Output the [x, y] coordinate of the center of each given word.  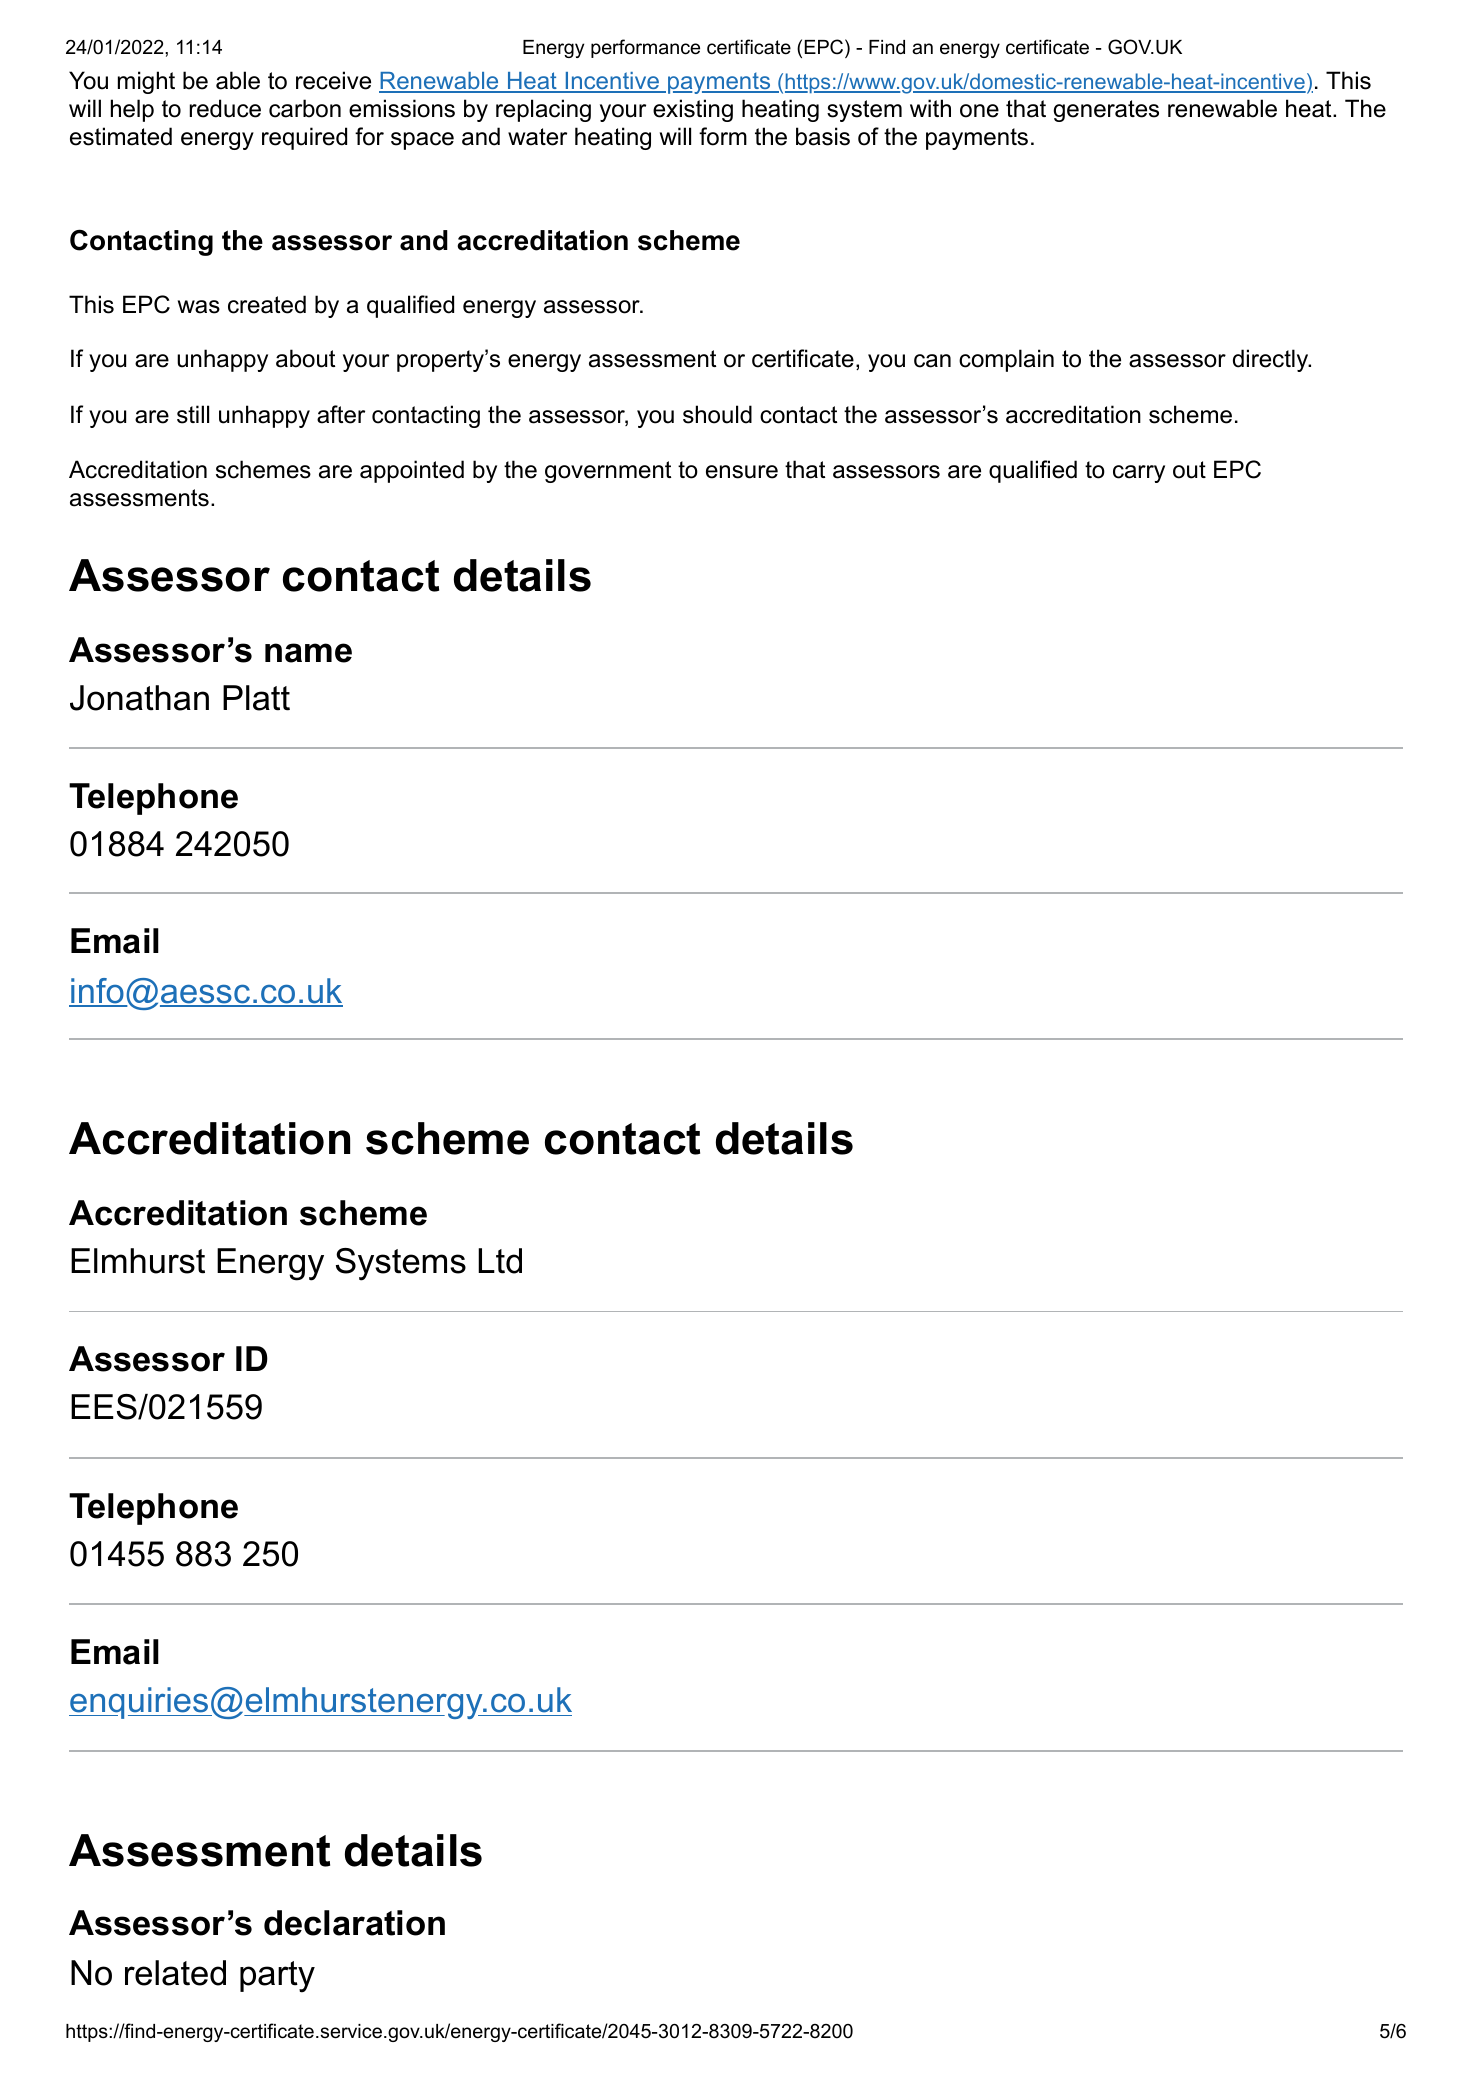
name [308, 653]
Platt [256, 698]
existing [693, 110]
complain [1006, 360]
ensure [742, 472]
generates [1106, 111]
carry [1139, 474]
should [717, 414]
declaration [354, 1923]
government [608, 472]
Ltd [500, 1261]
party [277, 1977]
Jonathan [139, 698]
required [304, 138]
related [175, 1973]
